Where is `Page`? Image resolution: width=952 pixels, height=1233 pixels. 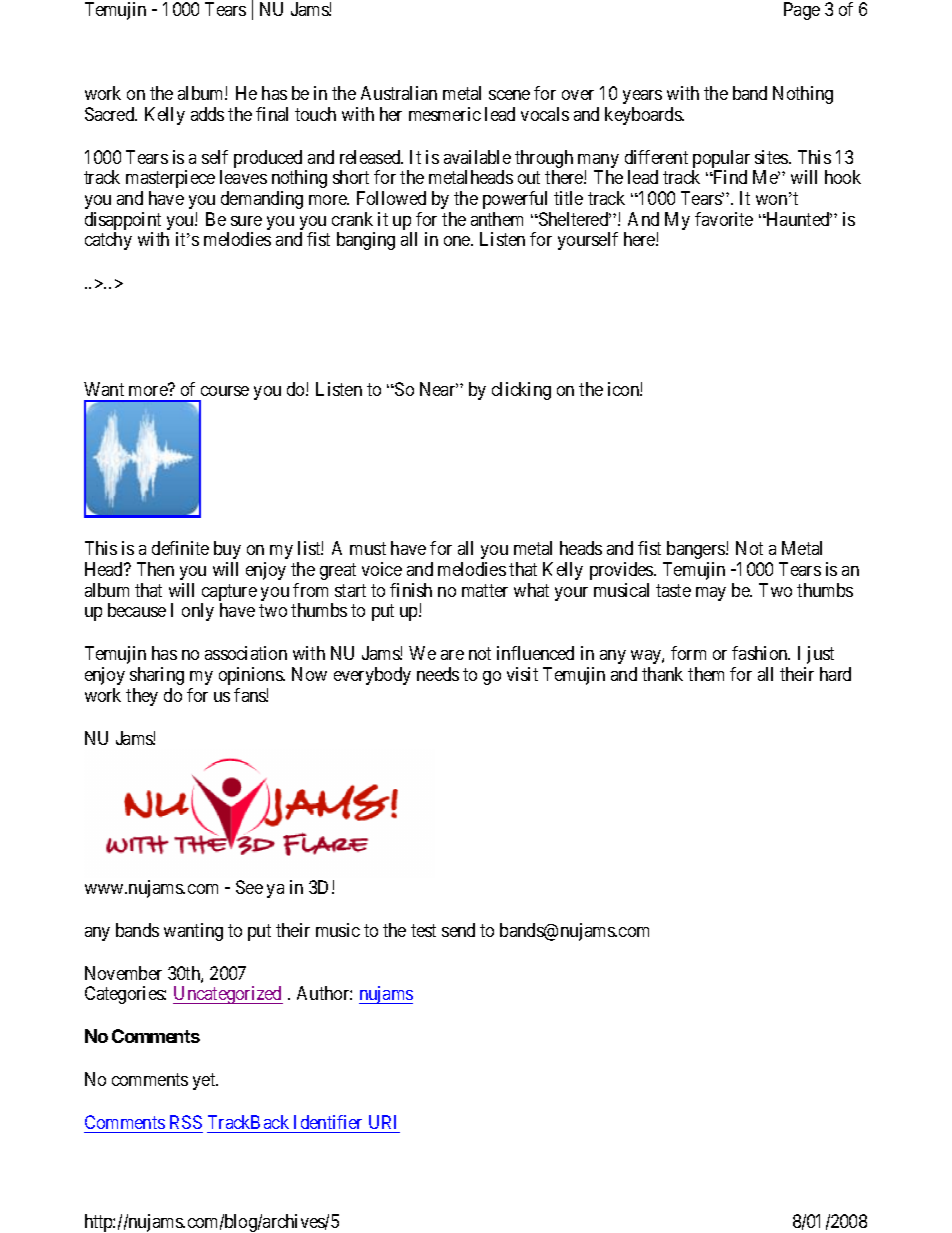
Page is located at coordinates (802, 11).
